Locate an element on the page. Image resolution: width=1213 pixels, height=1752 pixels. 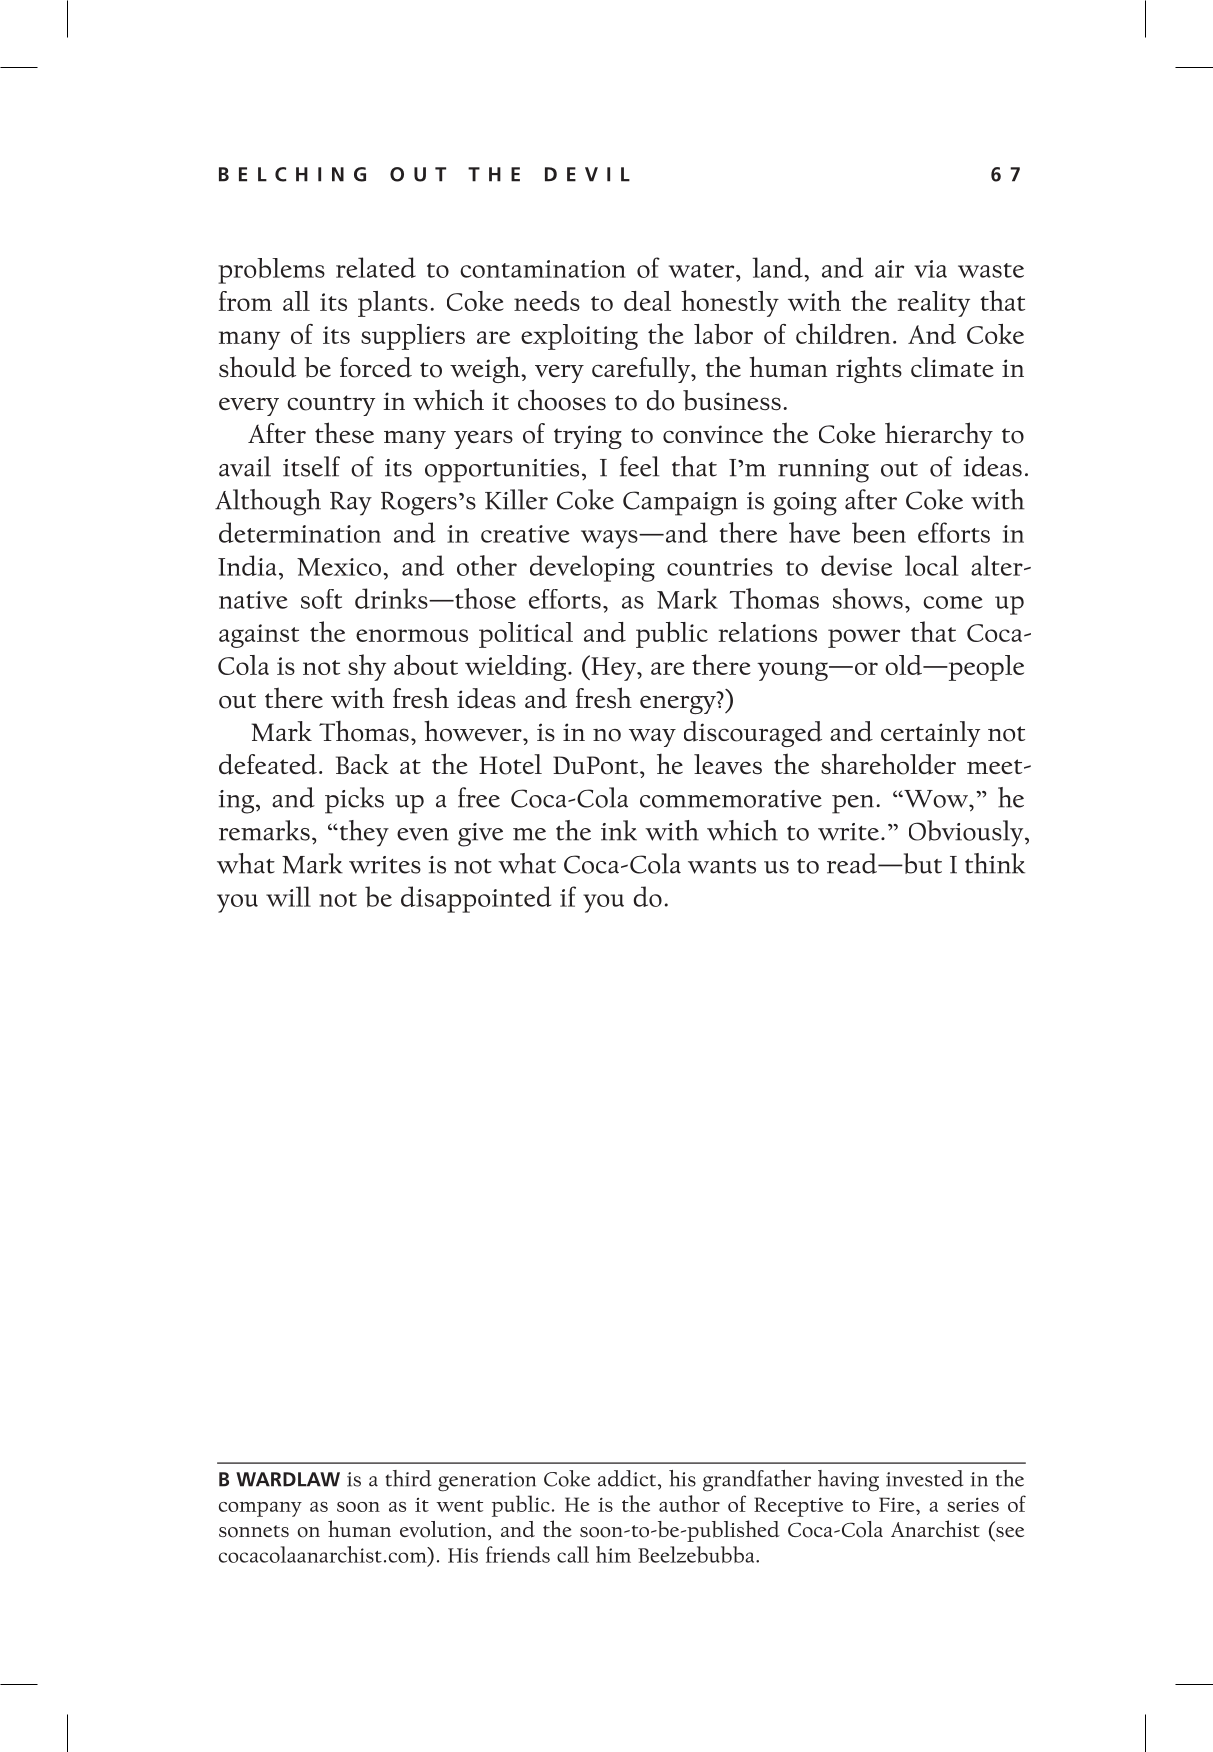
addict is located at coordinates (628, 1478).
